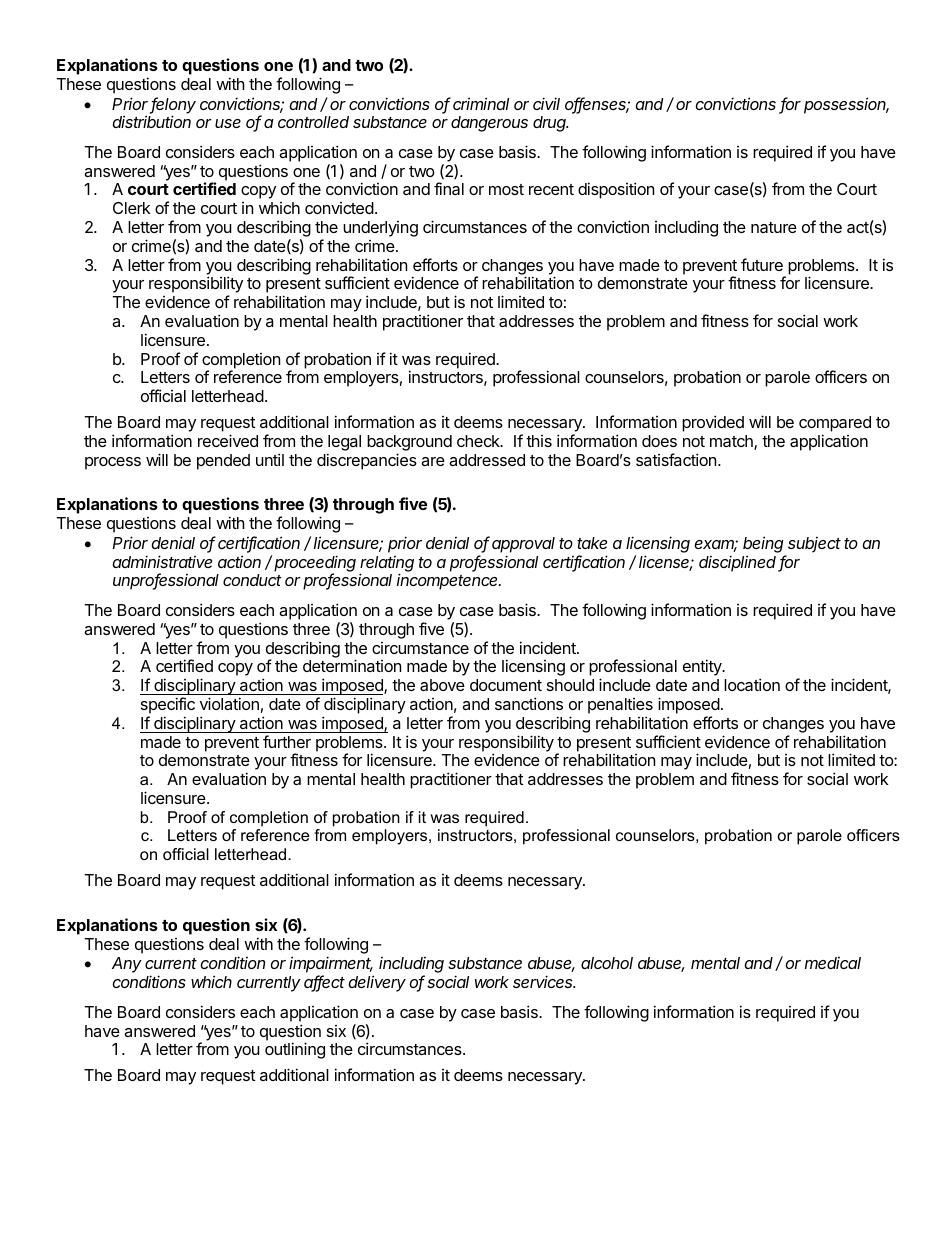  What do you see at coordinates (544, 981) in the page?
I see `services` at bounding box center [544, 981].
